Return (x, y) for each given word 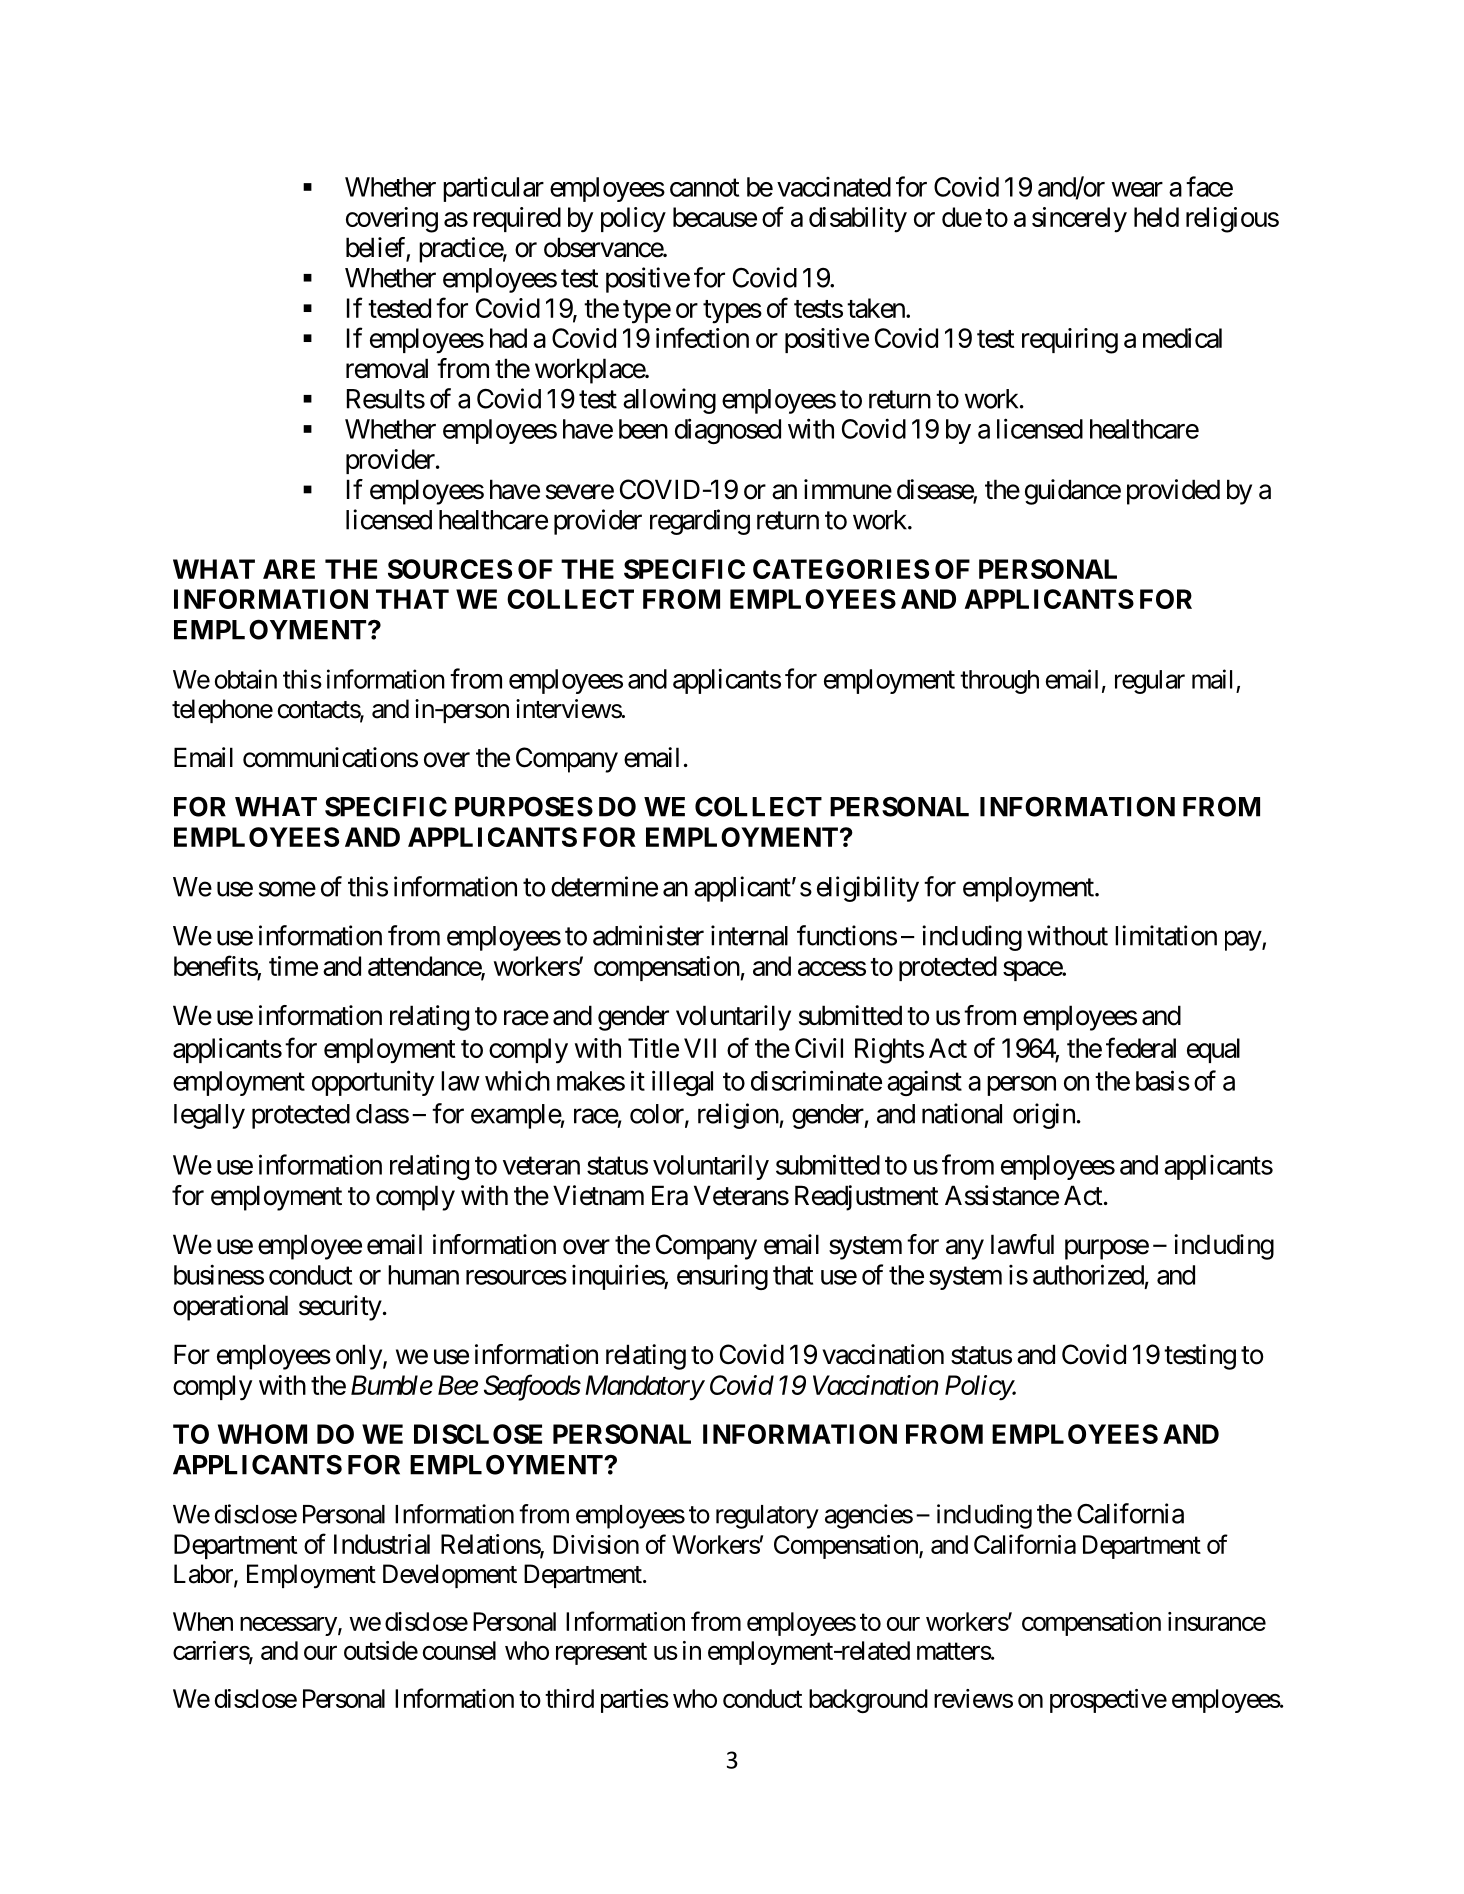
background (868, 1701)
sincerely (1079, 220)
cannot (704, 188)
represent (601, 1654)
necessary (288, 1626)
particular (493, 189)
